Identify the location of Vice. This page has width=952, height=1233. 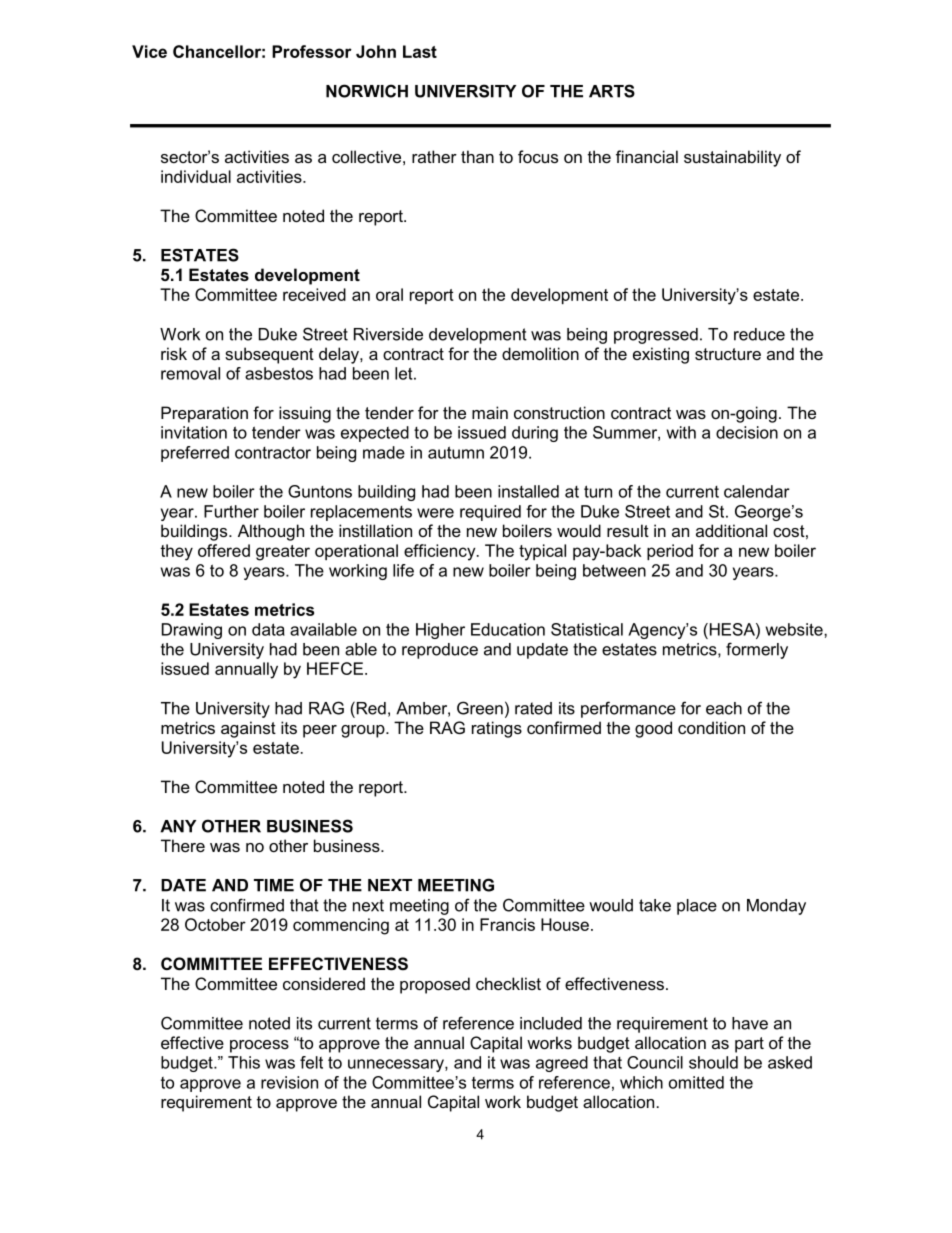
(149, 51).
